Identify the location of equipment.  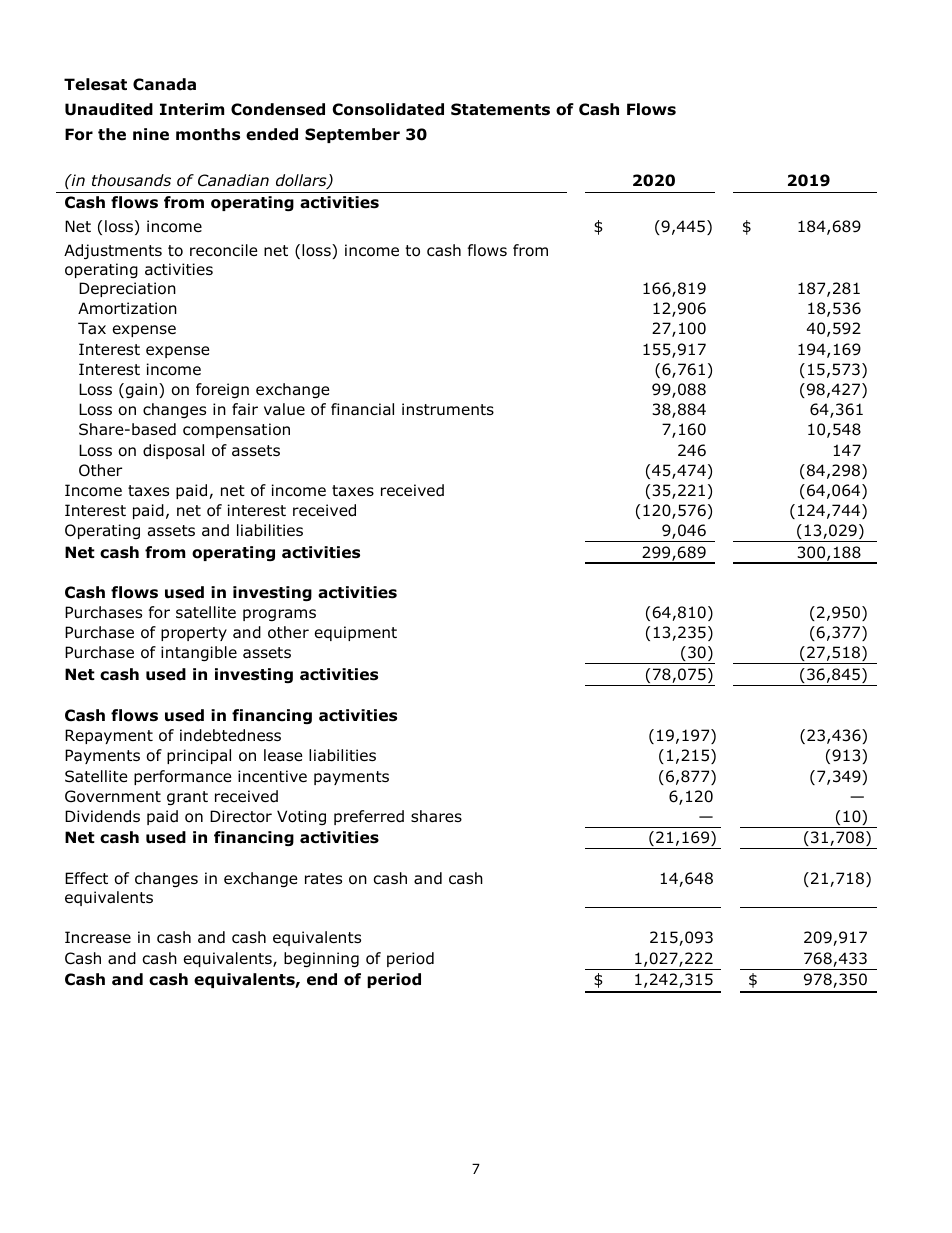
(356, 633).
